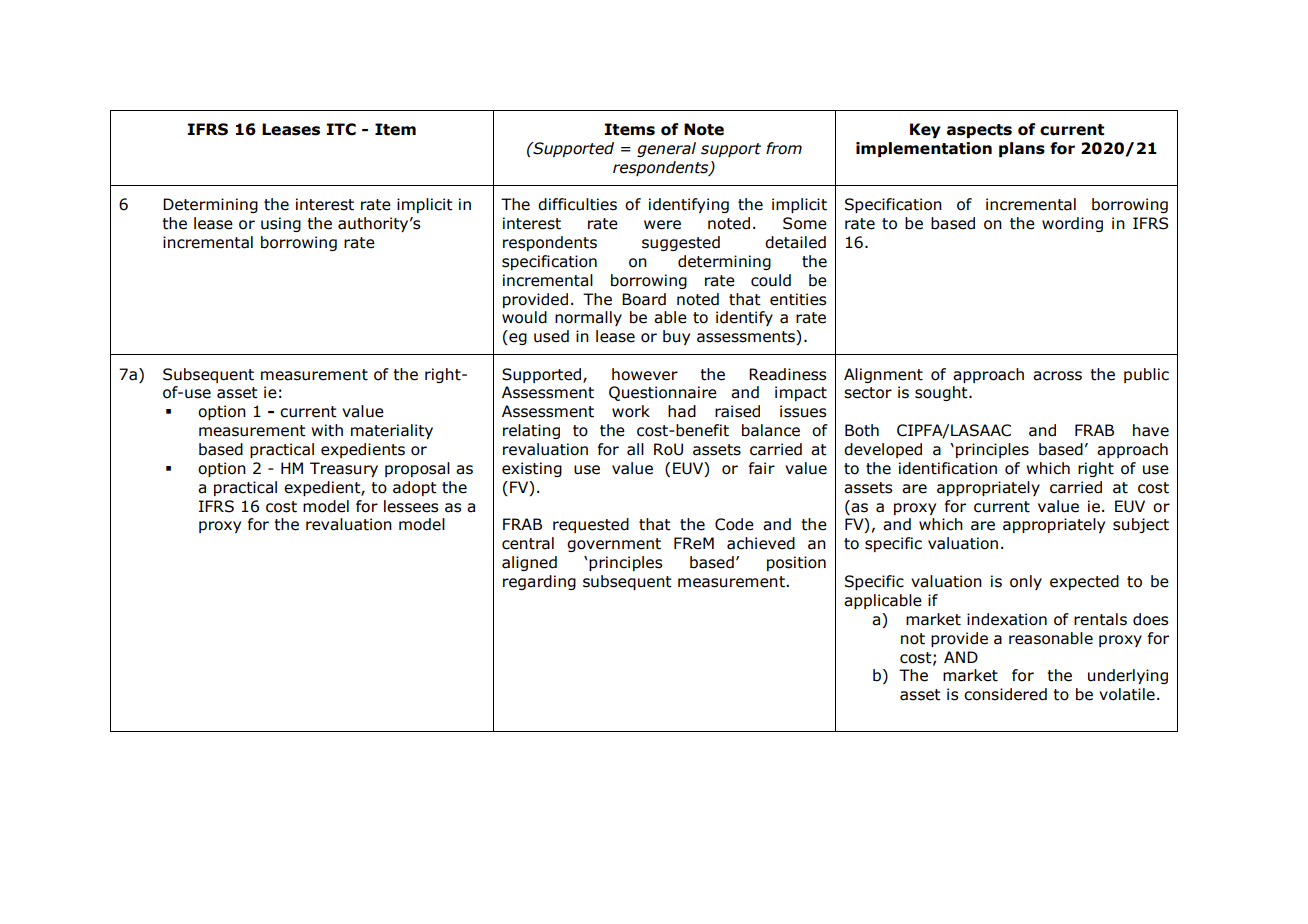 The height and width of the image is (924, 1308). I want to click on ITC, so click(341, 129).
